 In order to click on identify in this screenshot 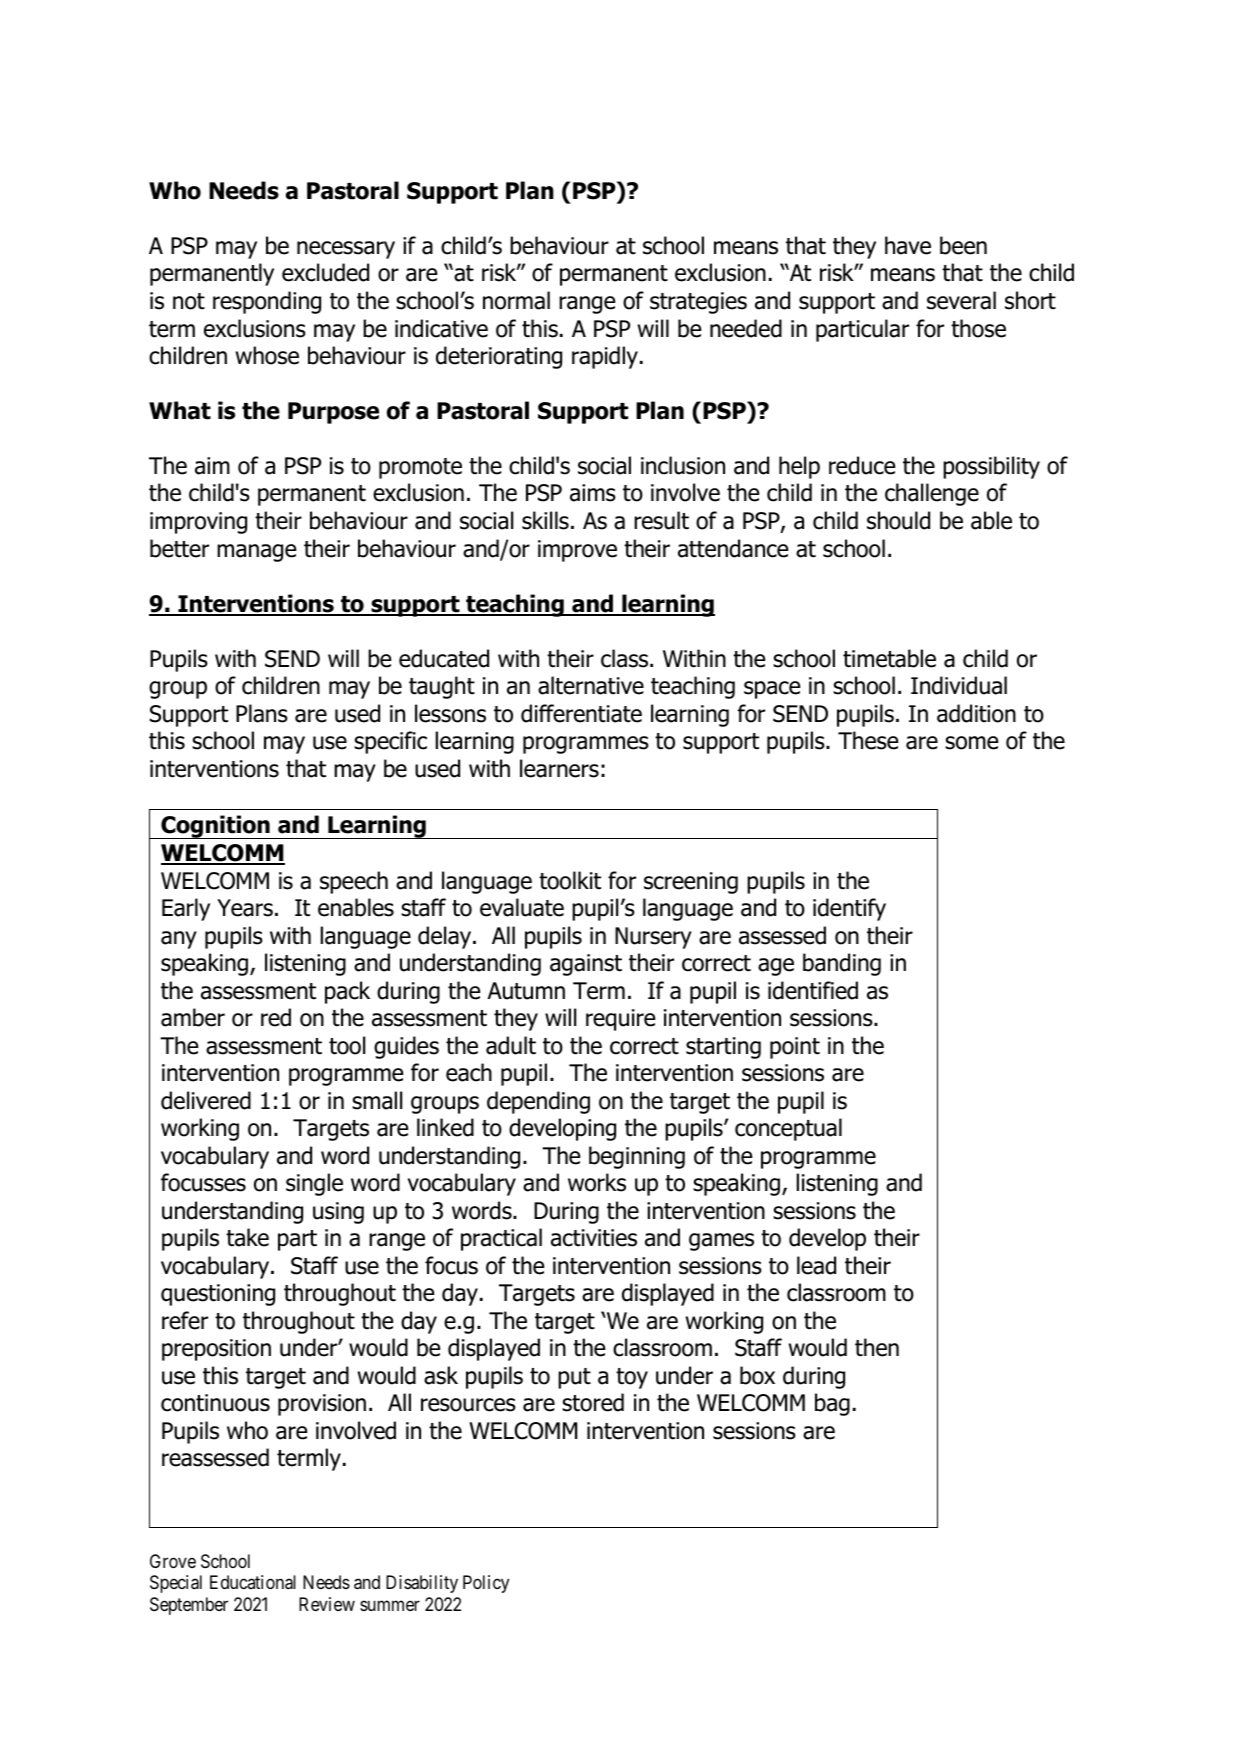, I will do `click(849, 909)`.
